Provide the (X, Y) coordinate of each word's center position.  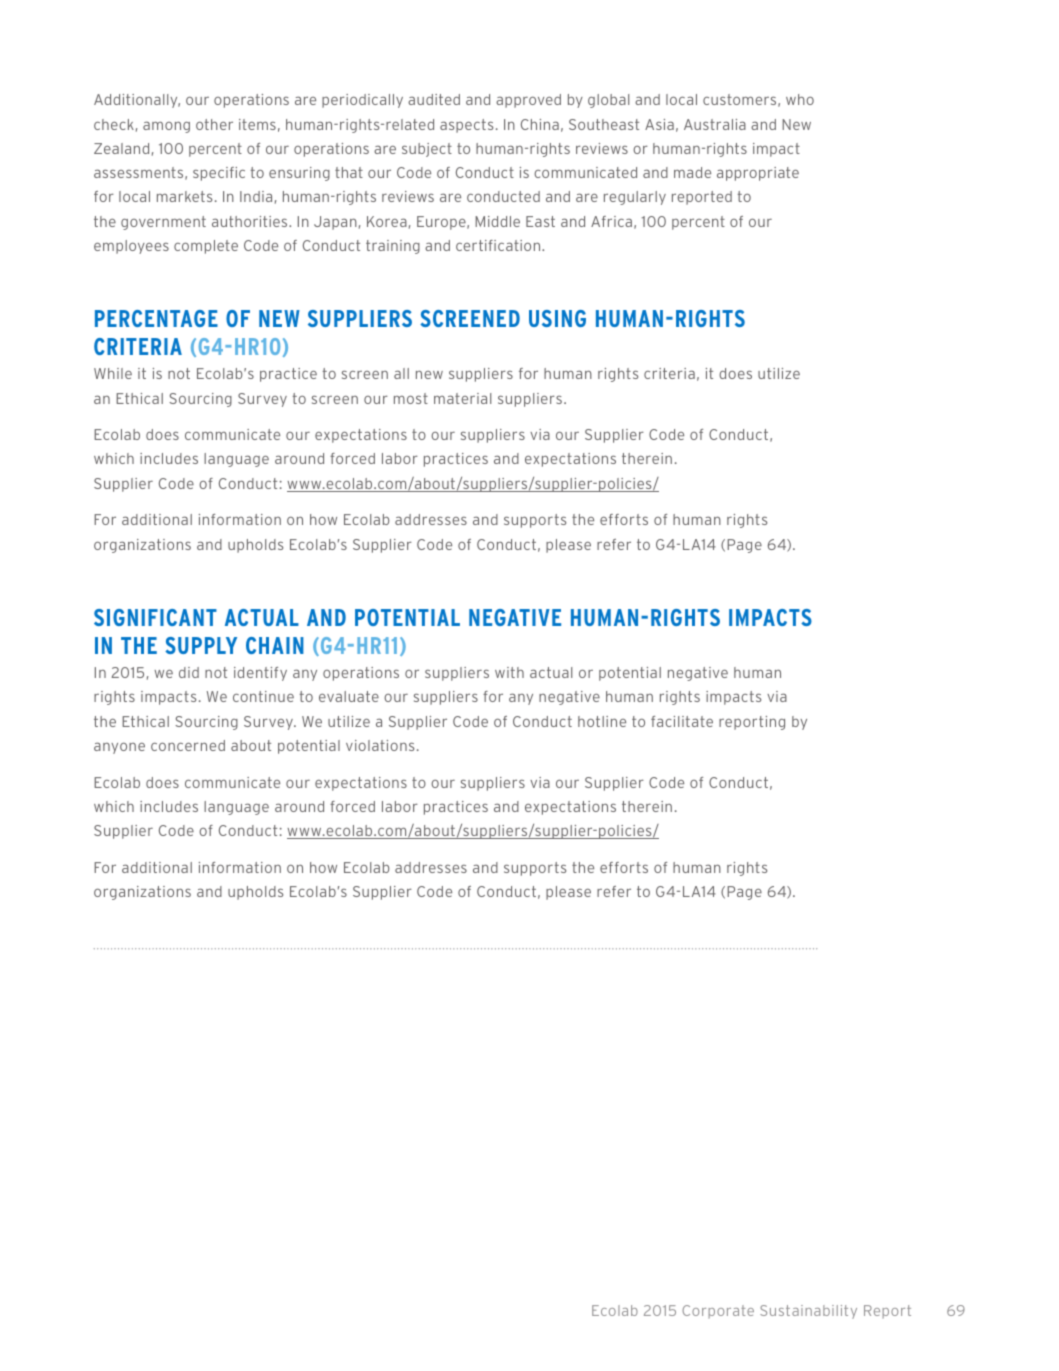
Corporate (718, 1311)
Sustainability (808, 1312)
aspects (466, 126)
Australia (715, 124)
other (214, 124)
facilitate (682, 721)
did (189, 672)
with (509, 672)
